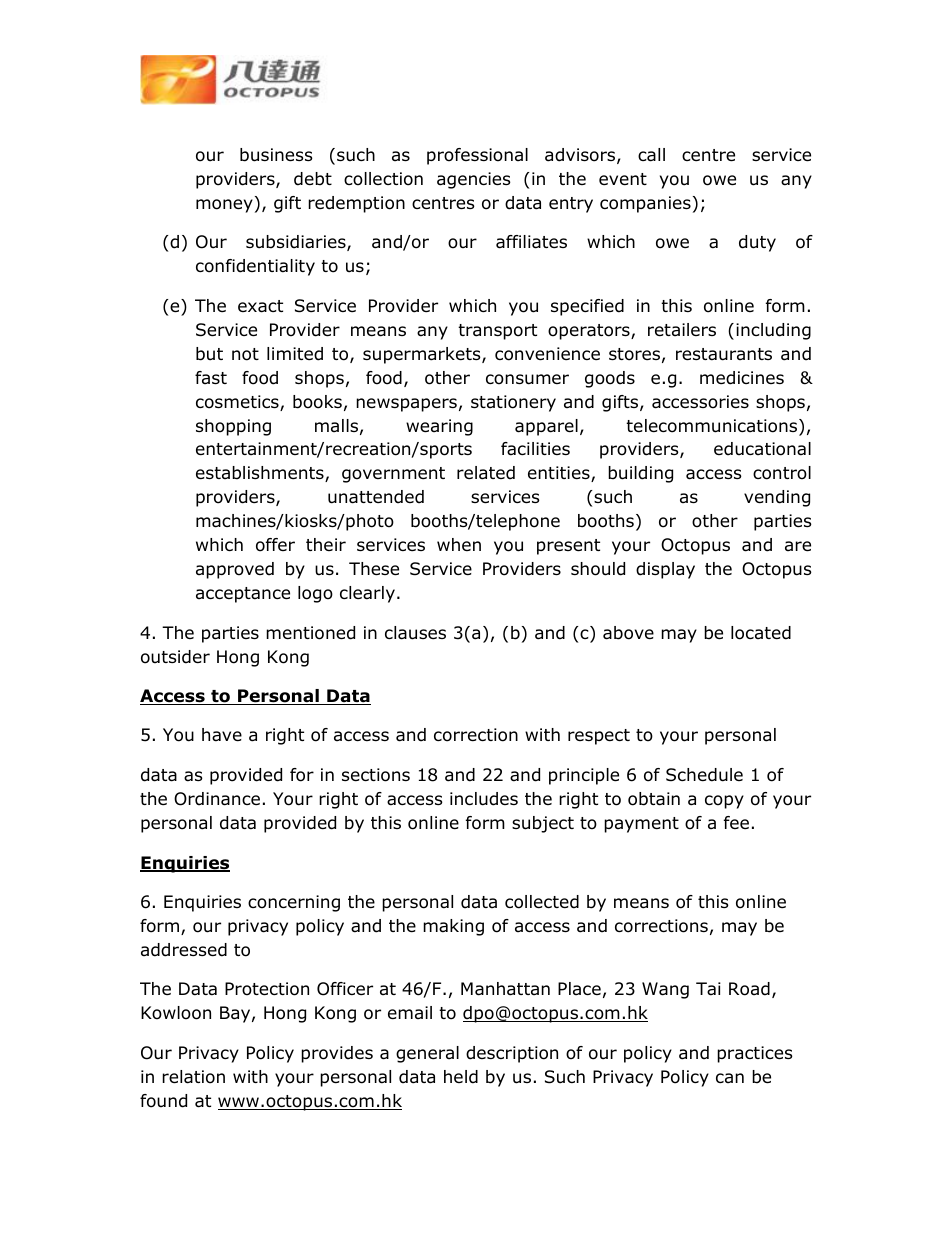 The image size is (952, 1233). Describe the element at coordinates (238, 403) in the page. I see `cosmetics` at that location.
